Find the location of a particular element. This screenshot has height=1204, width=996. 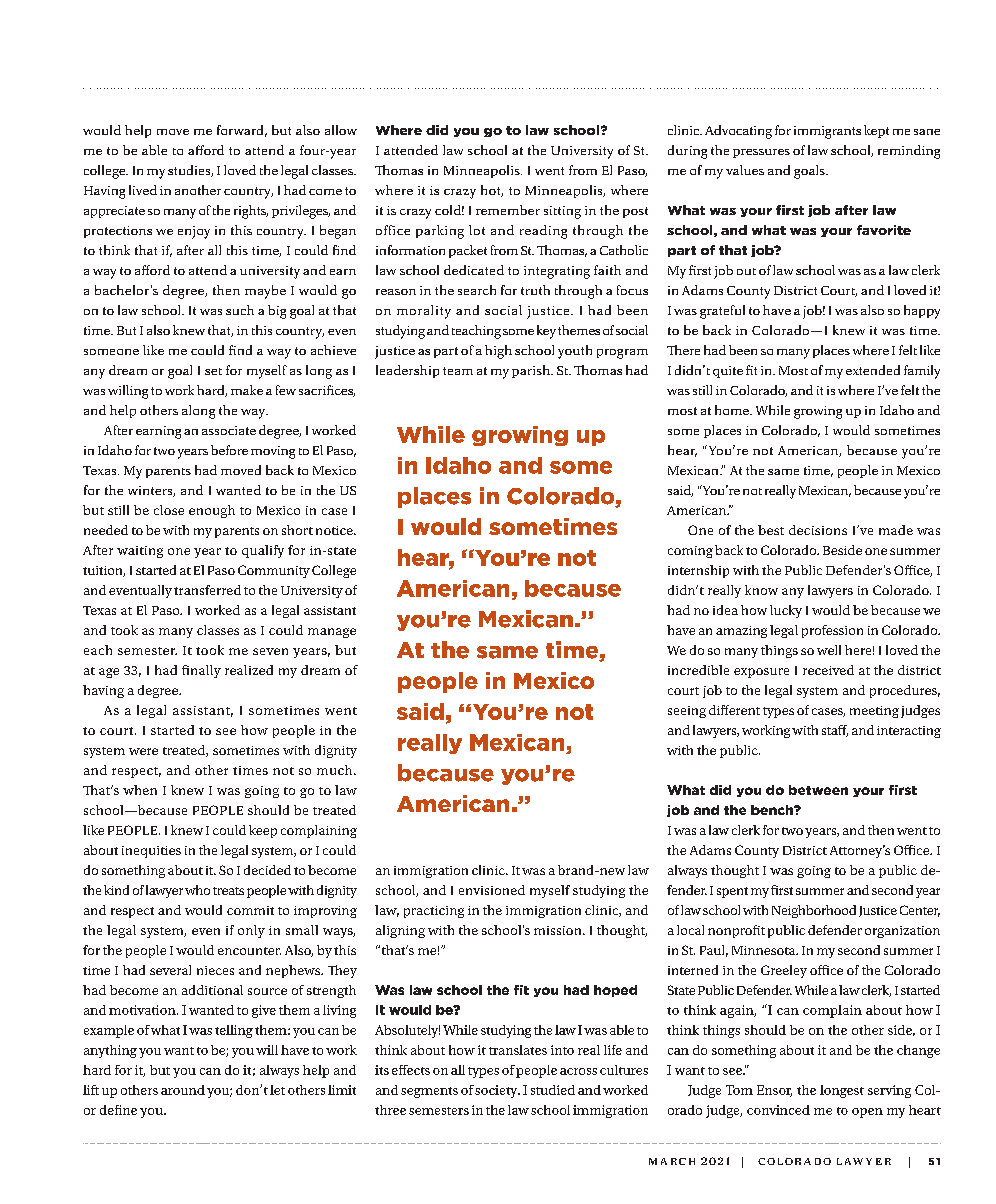

lived is located at coordinates (143, 190).
